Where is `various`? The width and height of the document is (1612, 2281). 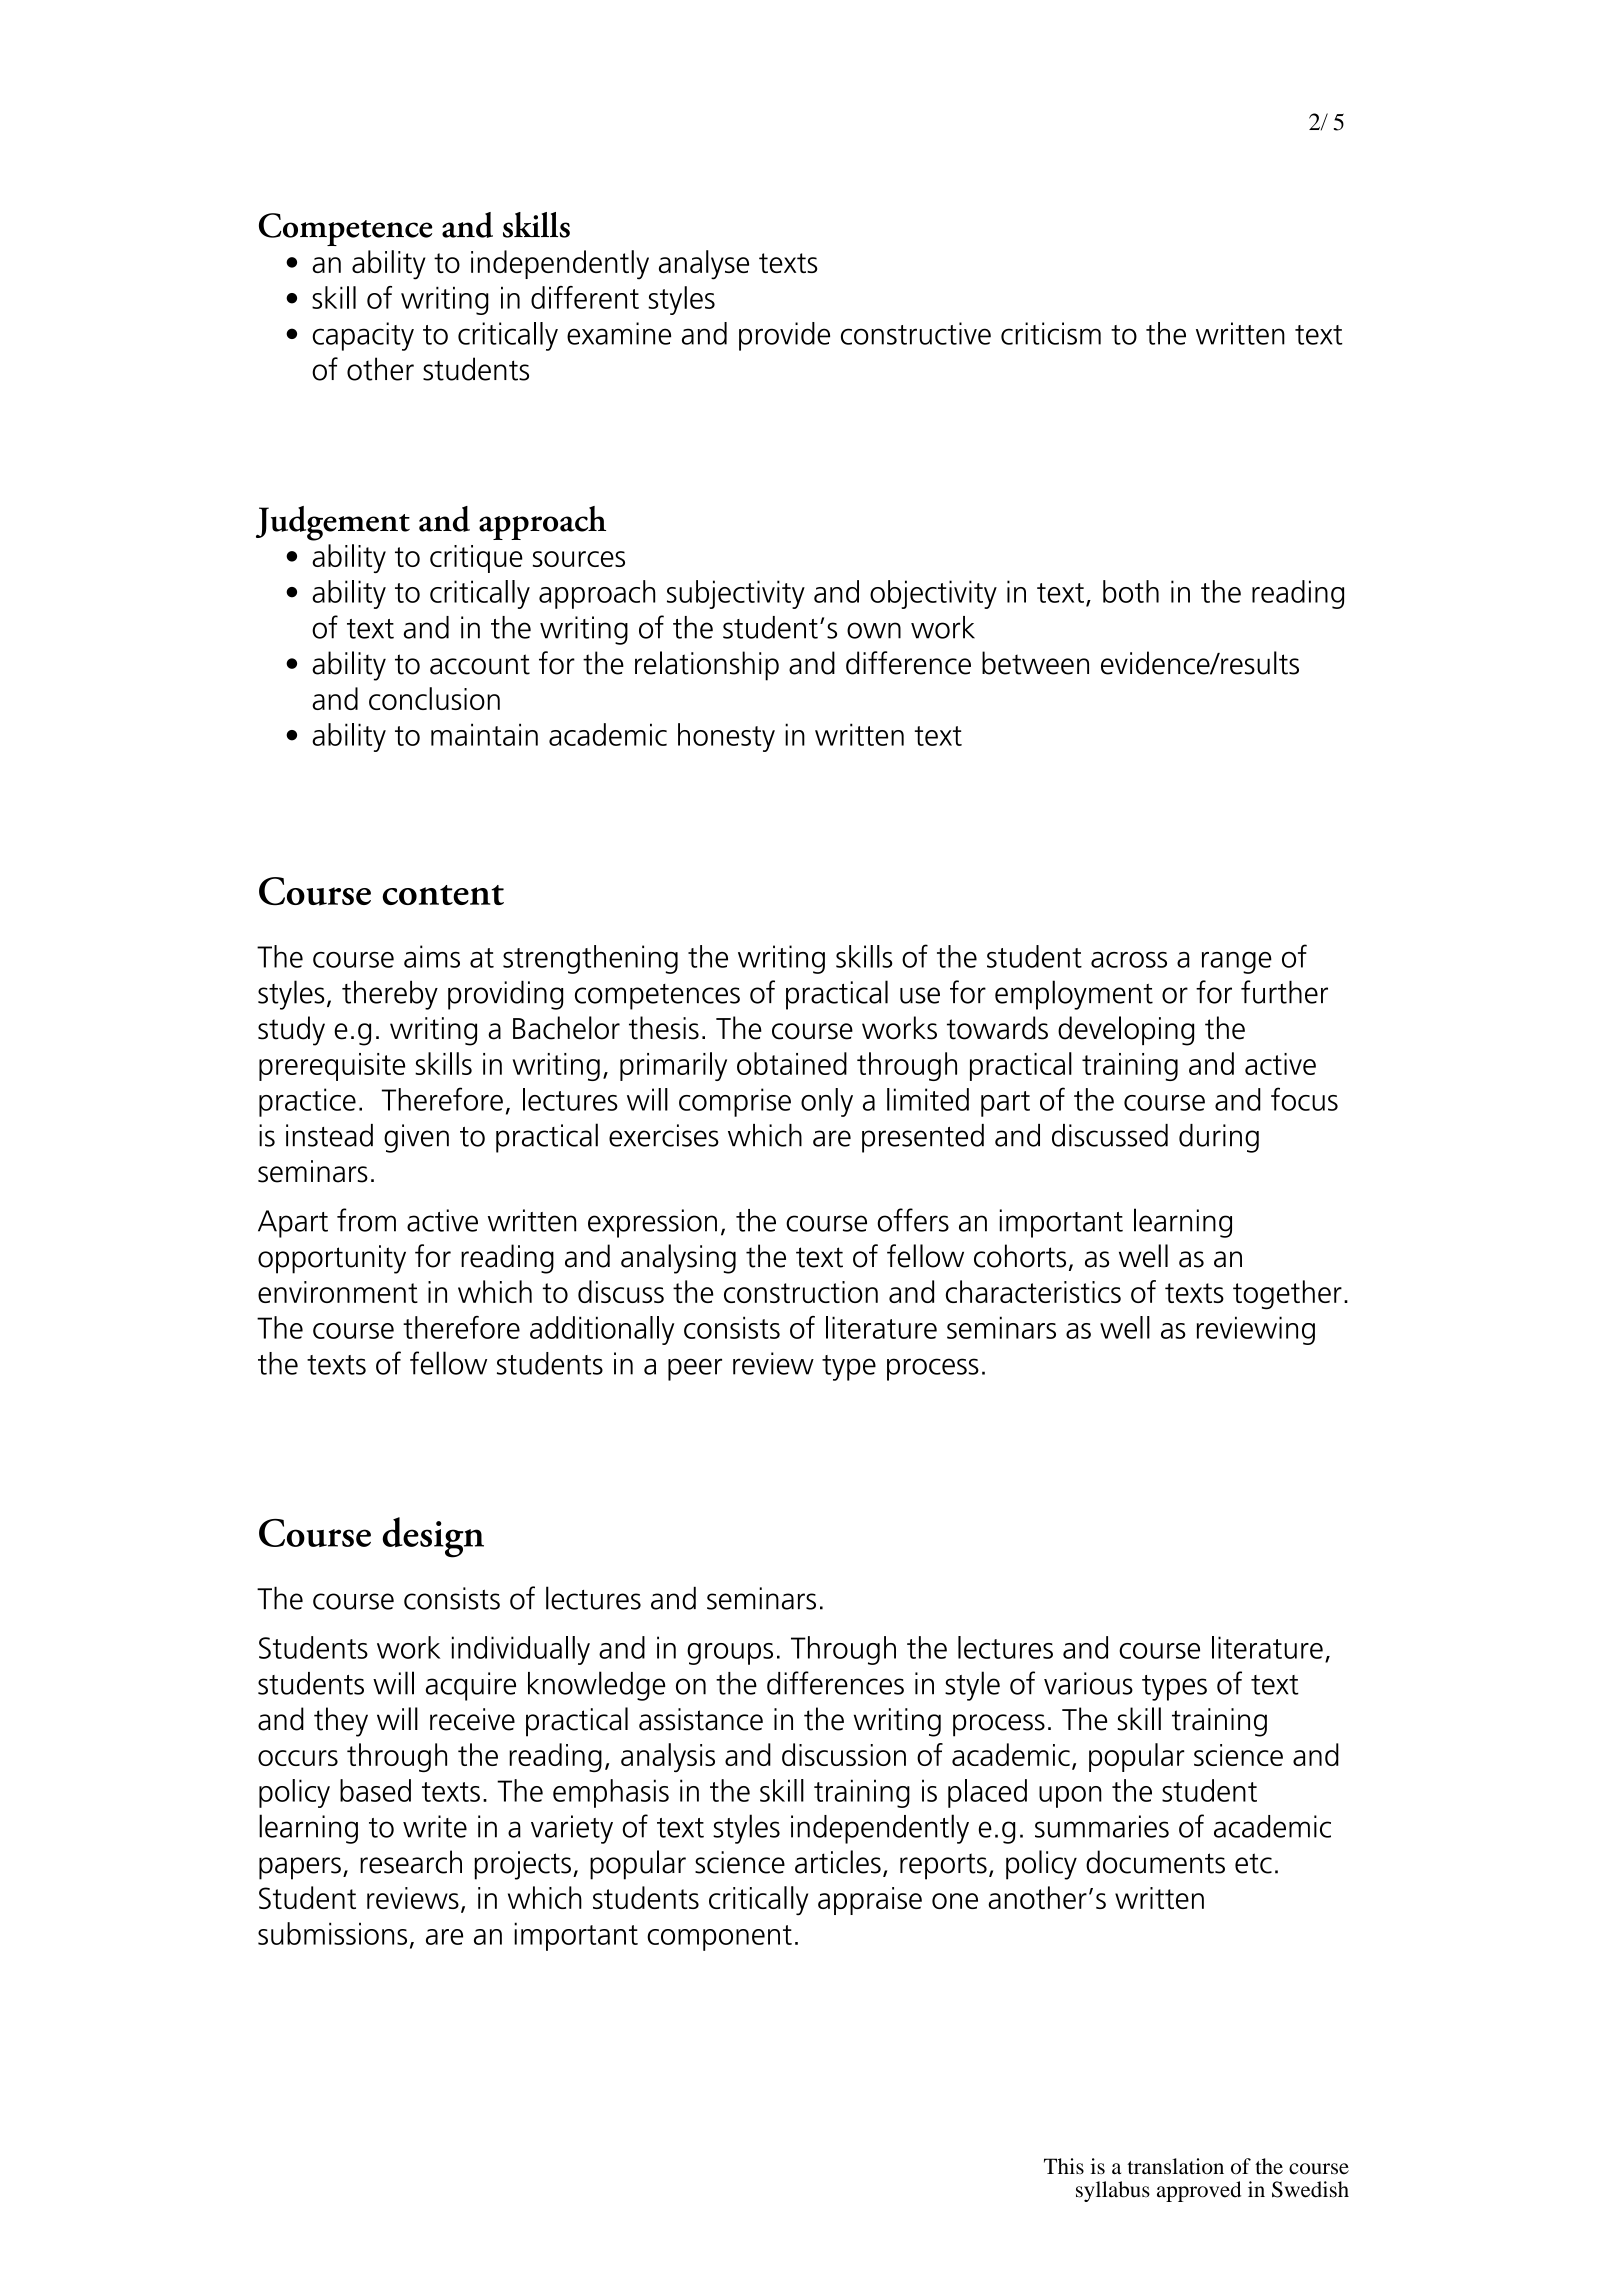 various is located at coordinates (1088, 1683).
